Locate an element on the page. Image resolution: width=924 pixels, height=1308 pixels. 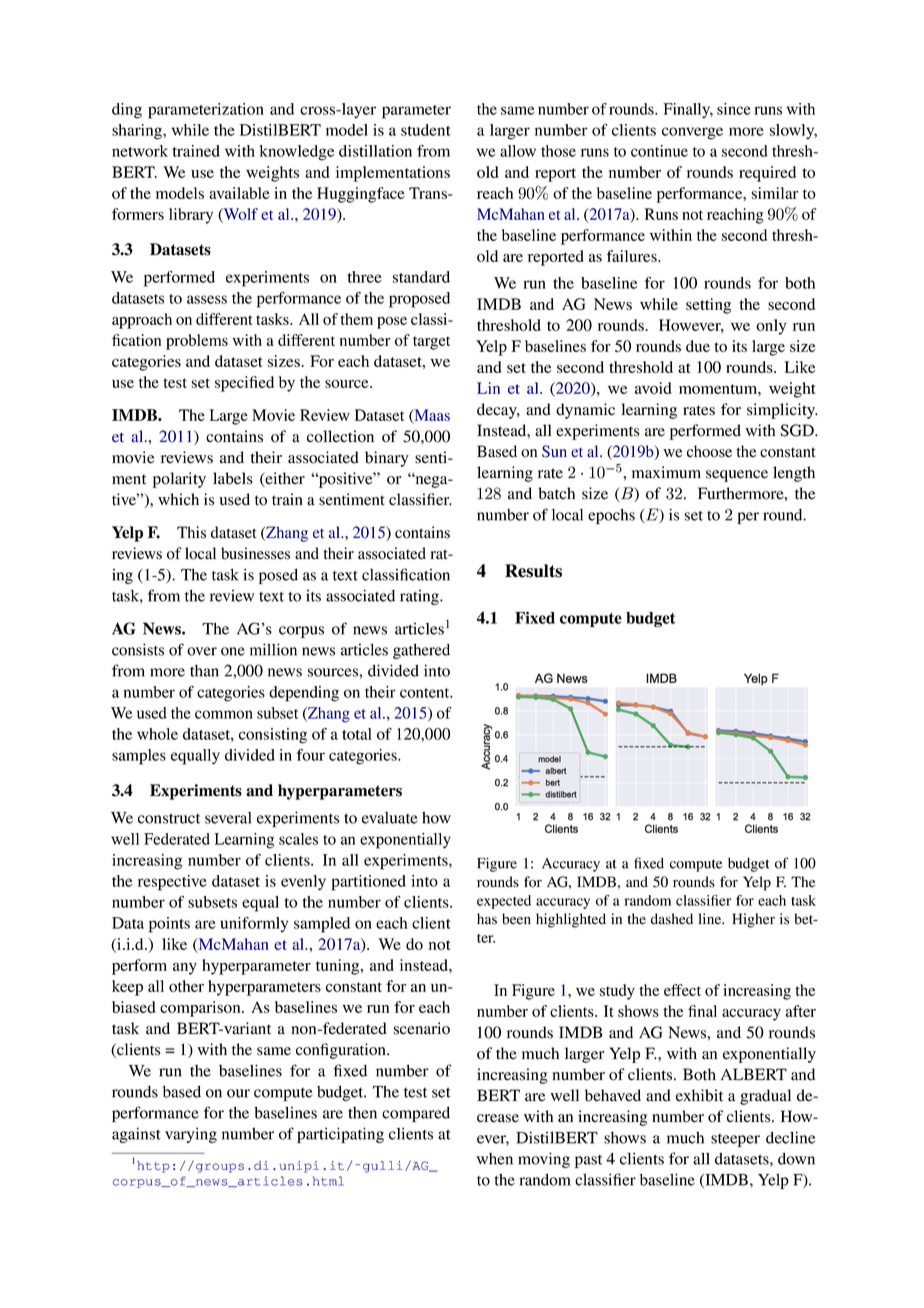
converge is located at coordinates (692, 133).
